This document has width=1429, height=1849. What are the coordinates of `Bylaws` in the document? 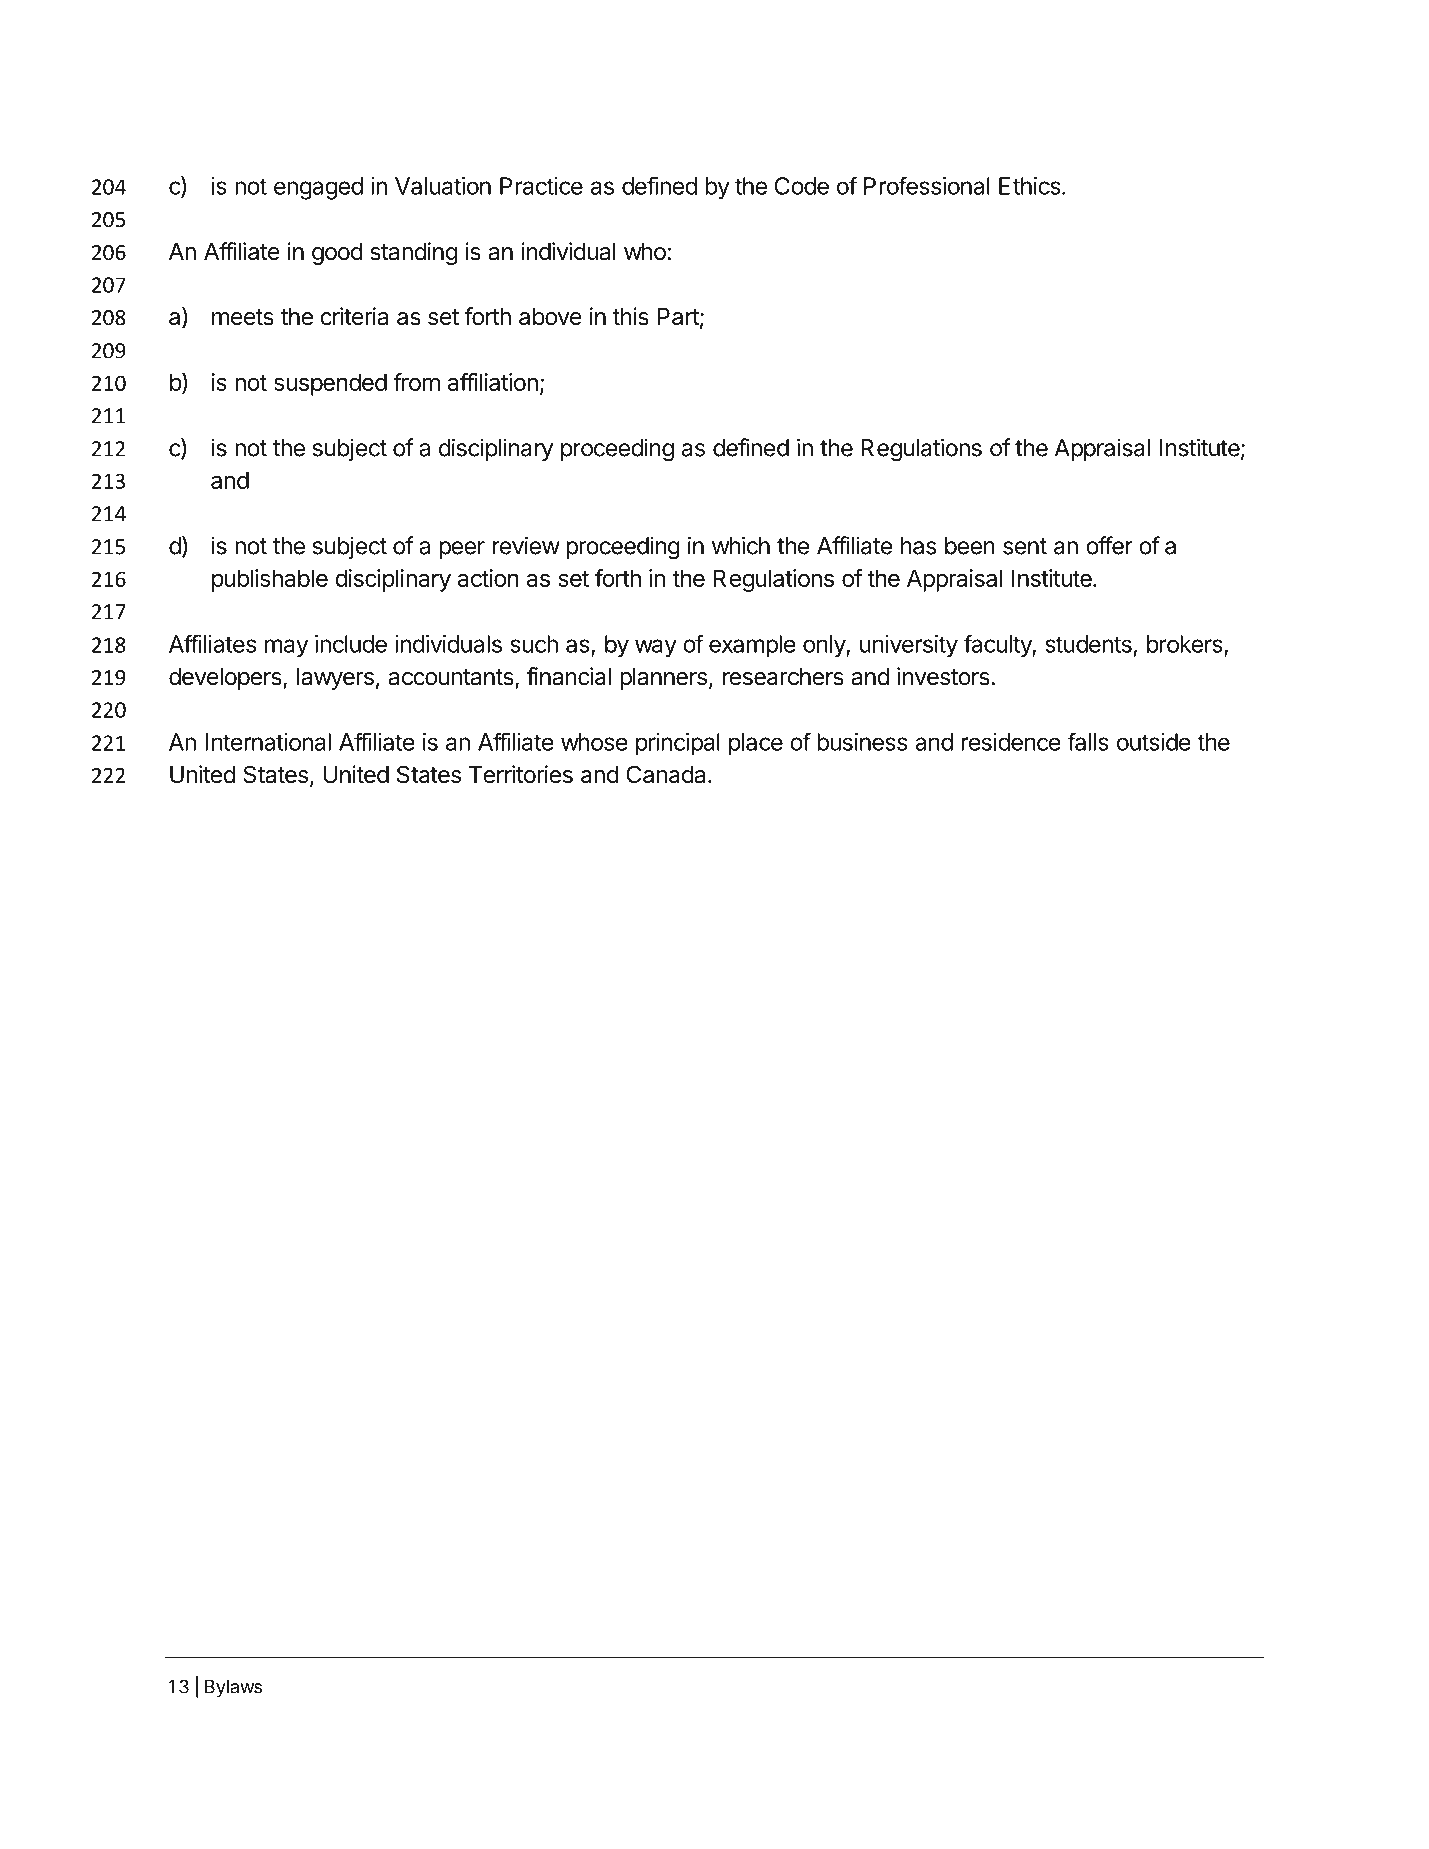 It's located at (233, 1688).
